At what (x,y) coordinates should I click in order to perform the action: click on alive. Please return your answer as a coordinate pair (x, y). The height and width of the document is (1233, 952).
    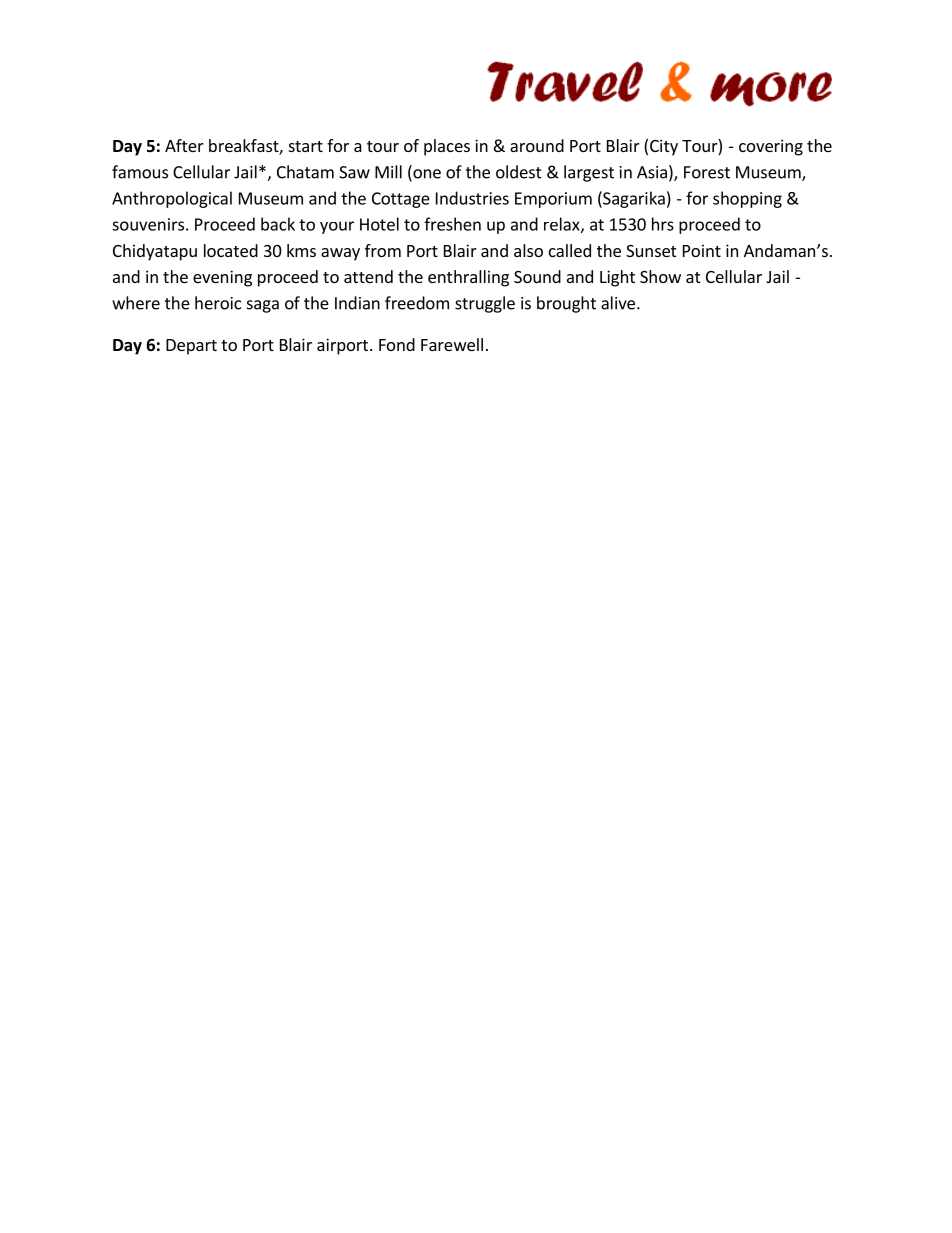
    Looking at the image, I should click on (618, 303).
